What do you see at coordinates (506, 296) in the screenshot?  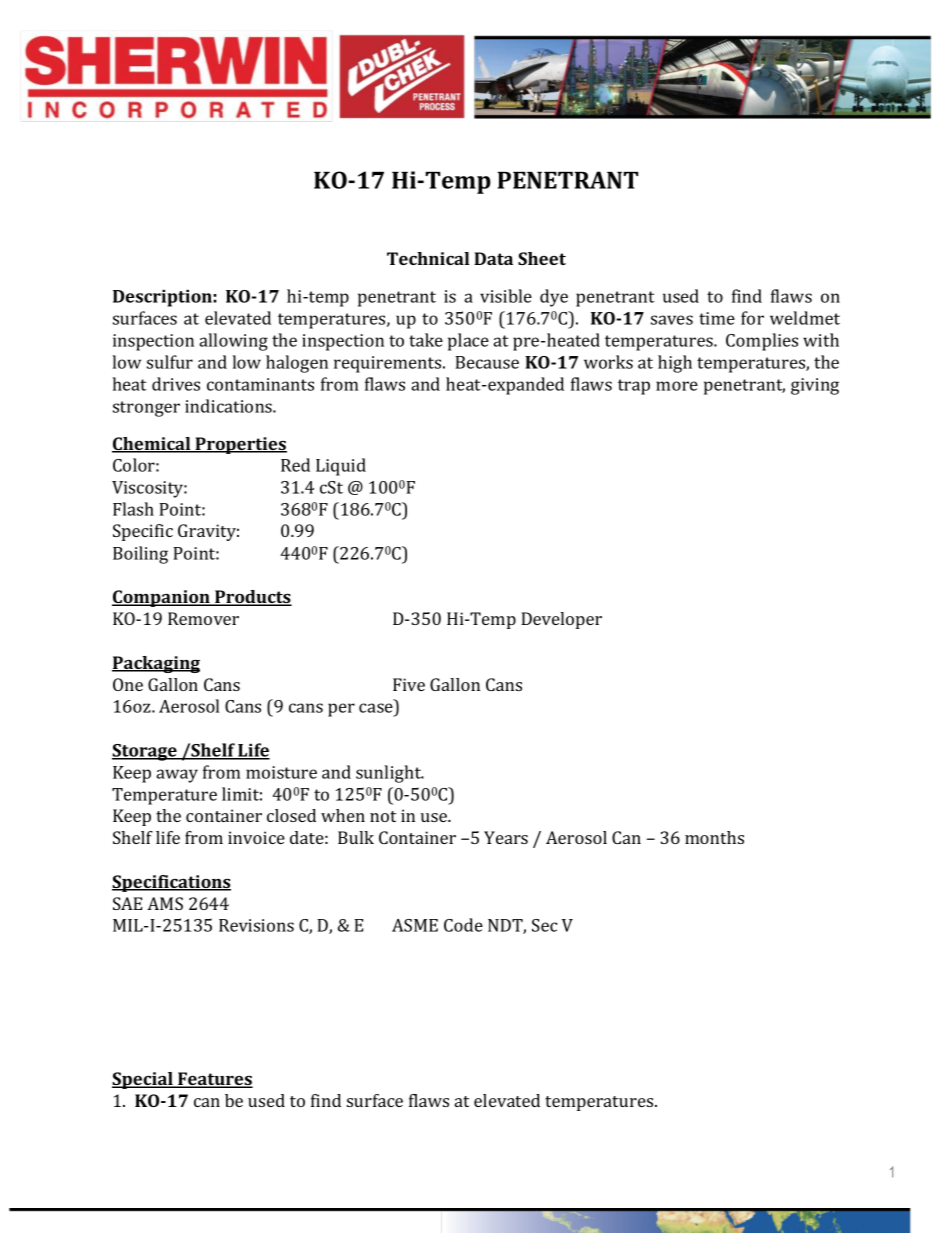 I see `visible` at bounding box center [506, 296].
